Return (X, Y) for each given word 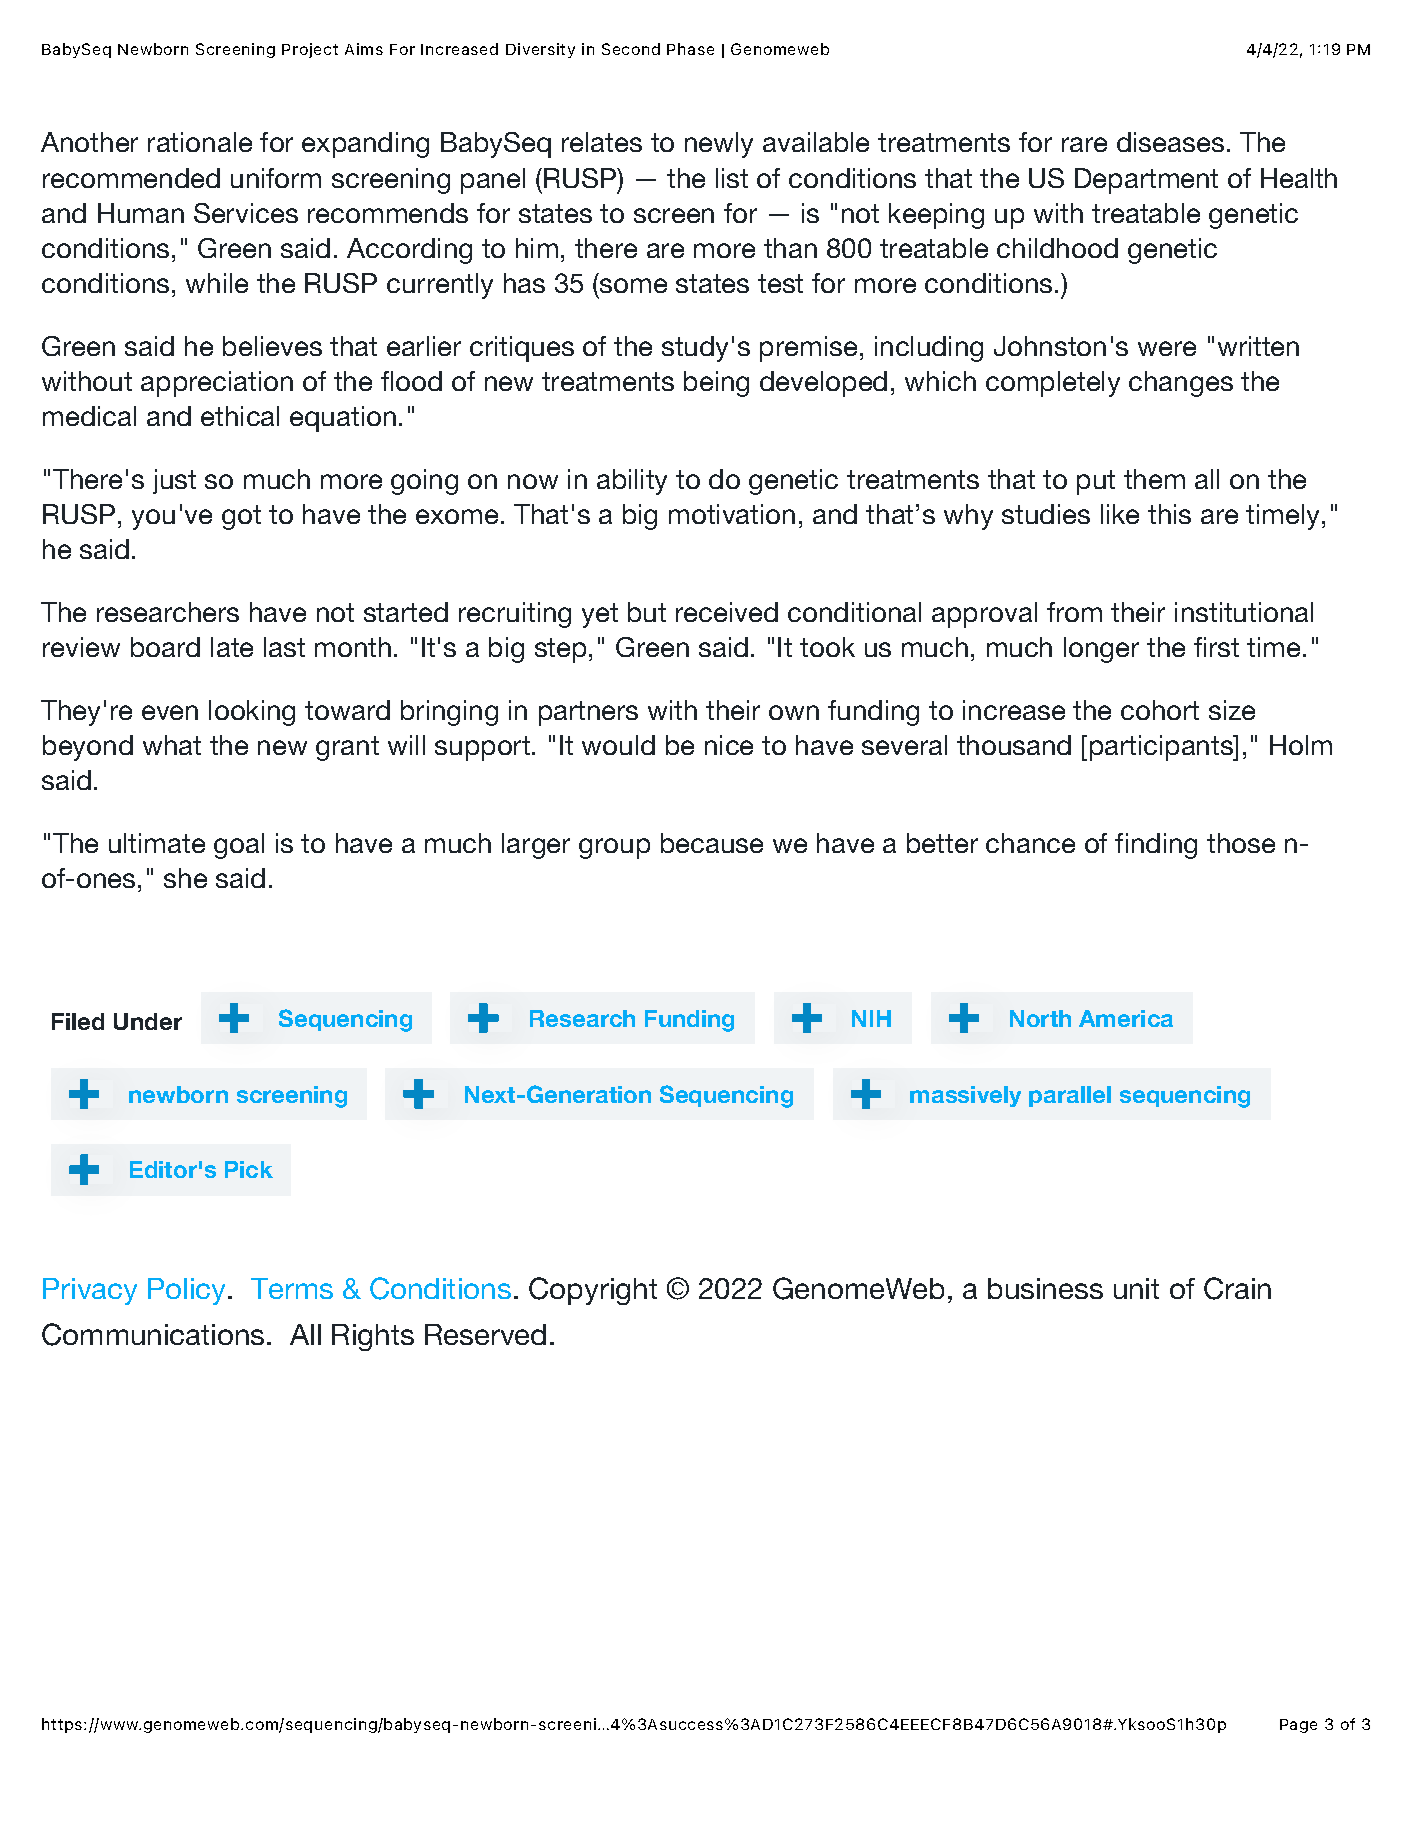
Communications (153, 1334)
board (165, 647)
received (727, 612)
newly (719, 145)
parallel (1070, 1096)
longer (1101, 650)
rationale (200, 142)
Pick (249, 1169)
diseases (1170, 142)
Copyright (593, 1291)
